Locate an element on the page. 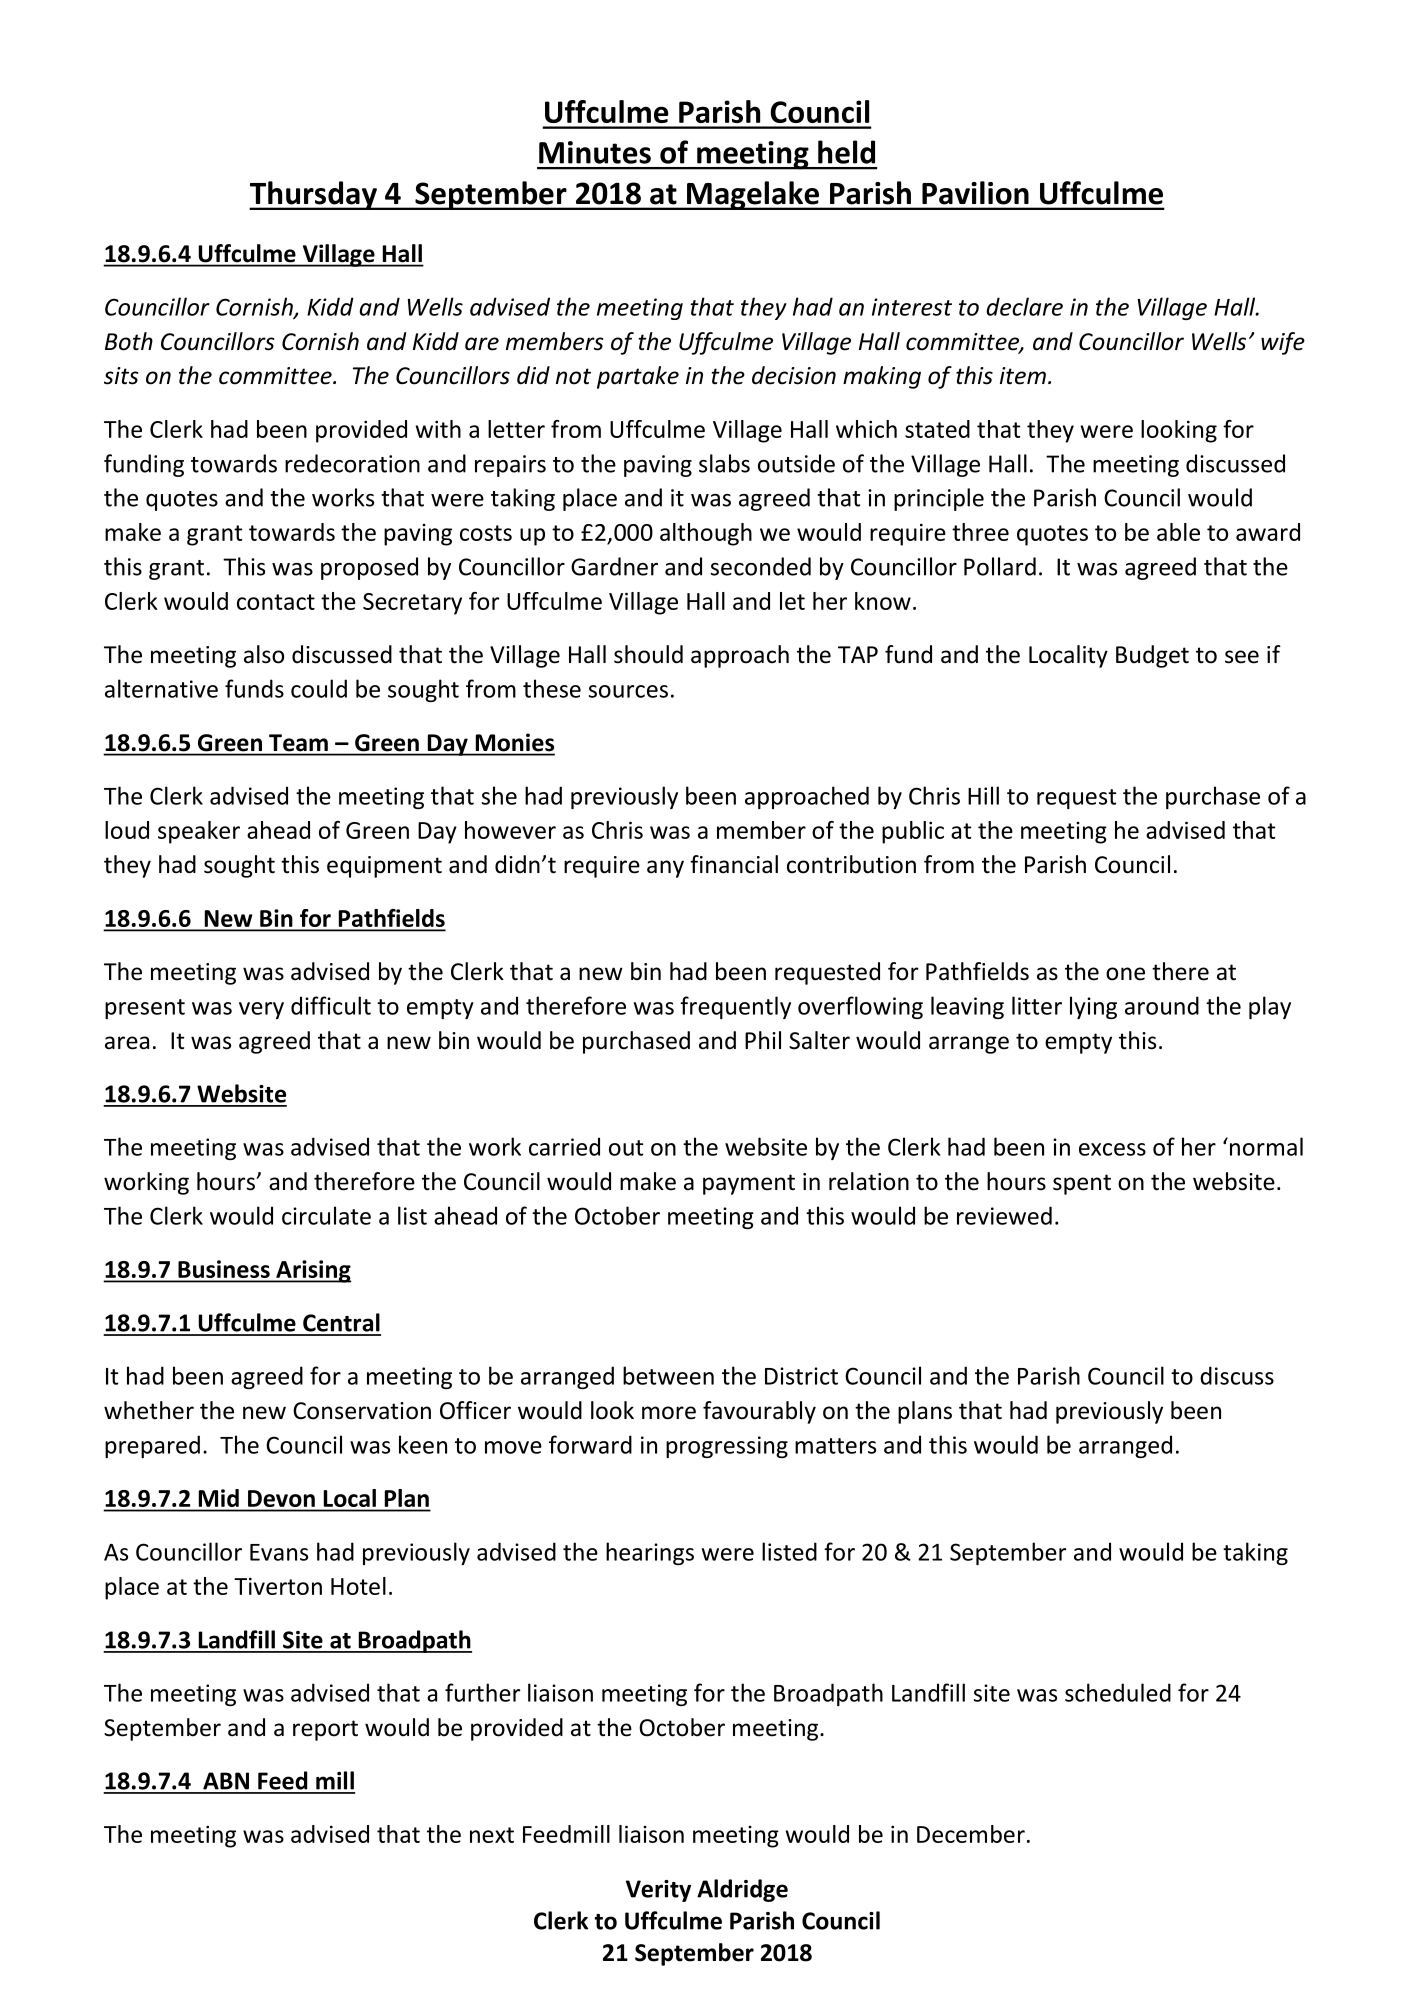 This page has width=1414, height=1999. Budget is located at coordinates (1152, 656).
